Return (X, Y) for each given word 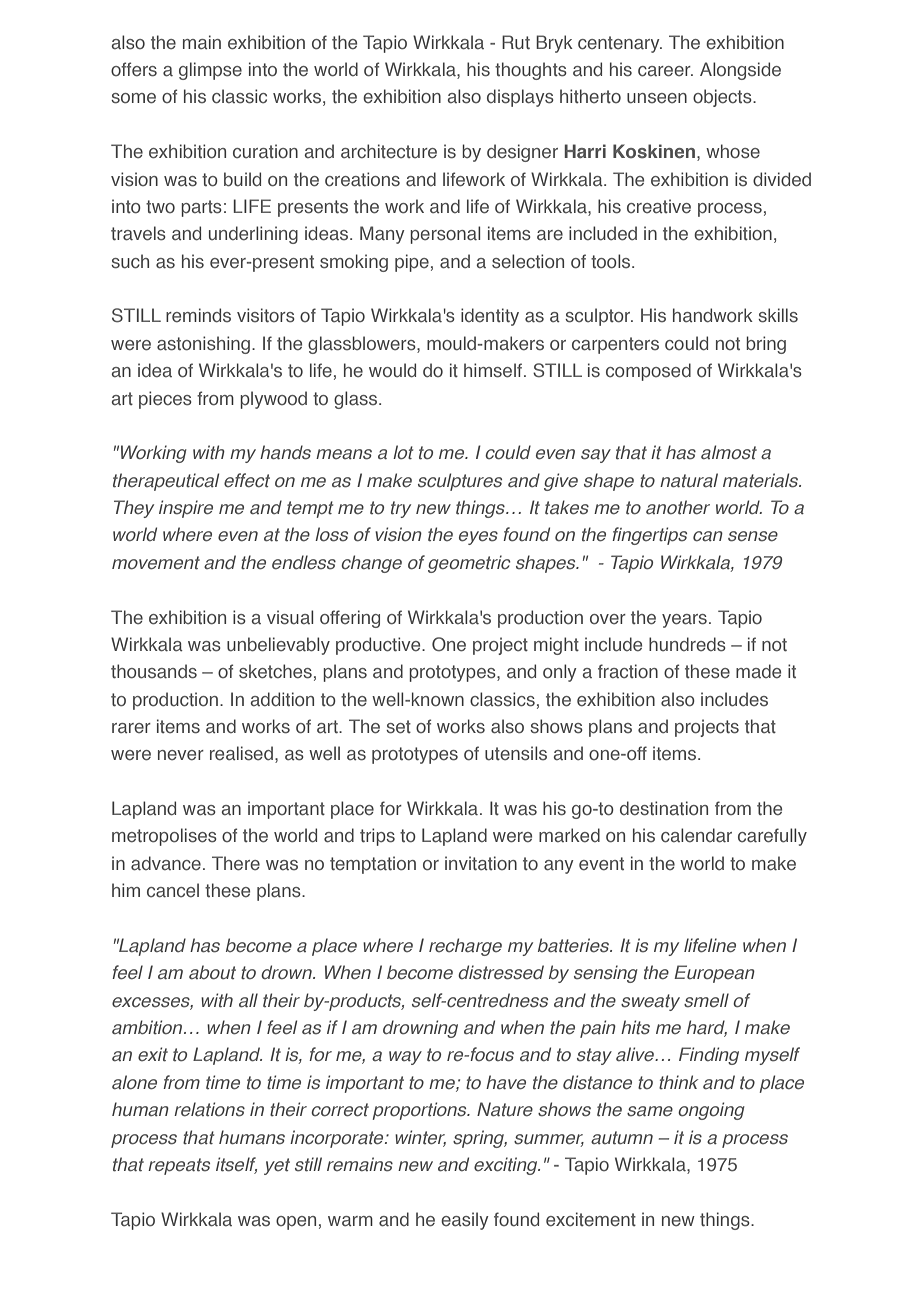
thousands (154, 671)
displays (520, 98)
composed (648, 372)
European (714, 974)
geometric (469, 564)
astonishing (203, 345)
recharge (465, 947)
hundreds (687, 644)
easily (465, 1221)
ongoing (711, 1111)
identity (490, 317)
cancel (173, 890)
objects (723, 98)
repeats (179, 1166)
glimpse (210, 71)
